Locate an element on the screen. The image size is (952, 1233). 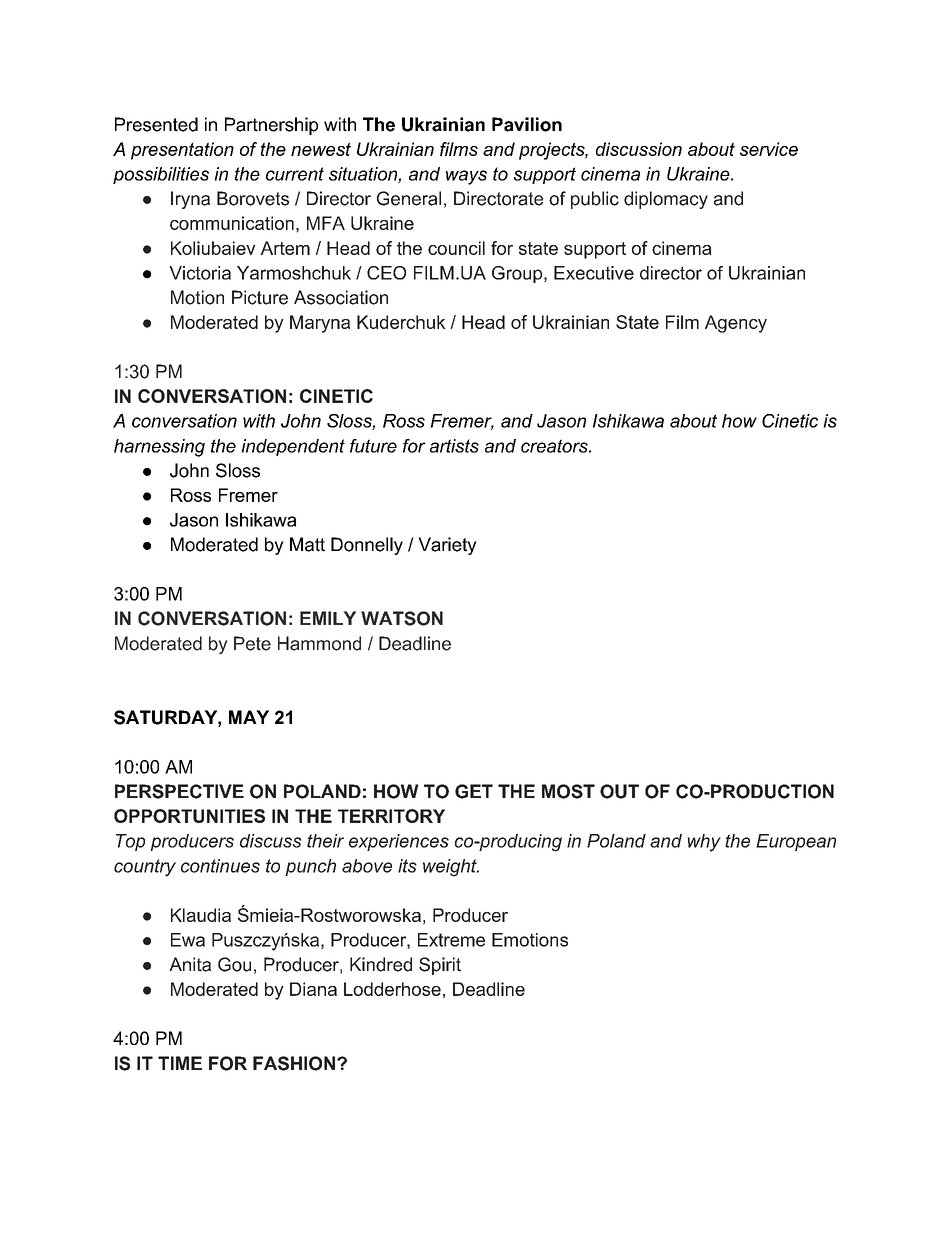
ways is located at coordinates (466, 177).
